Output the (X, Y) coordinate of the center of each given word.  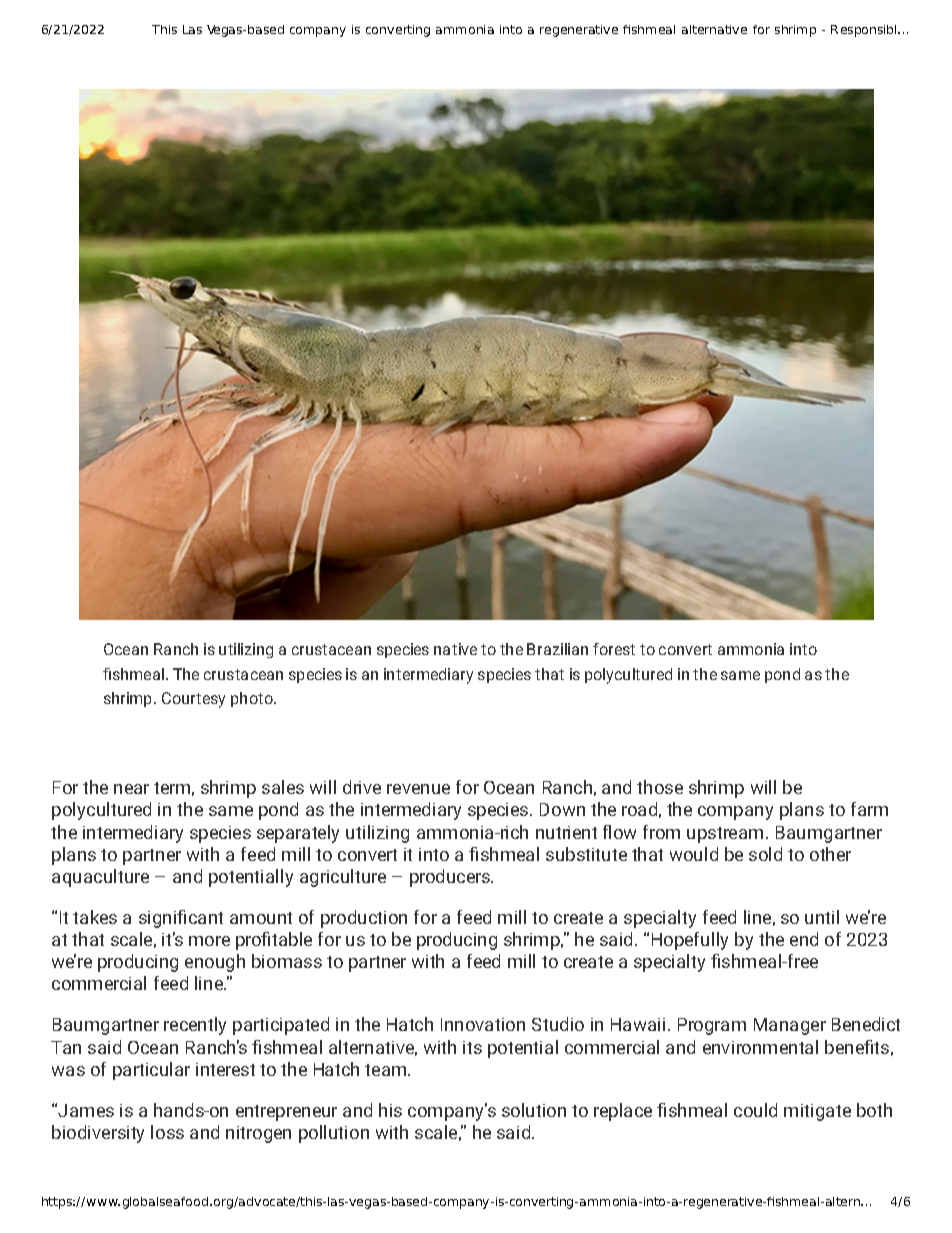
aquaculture (100, 878)
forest (614, 649)
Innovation (483, 1024)
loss (167, 1132)
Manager (790, 1026)
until (822, 917)
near (131, 789)
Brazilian (557, 649)
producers (451, 878)
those (660, 787)
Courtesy (193, 700)
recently (195, 1026)
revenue (418, 789)
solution (534, 1110)
